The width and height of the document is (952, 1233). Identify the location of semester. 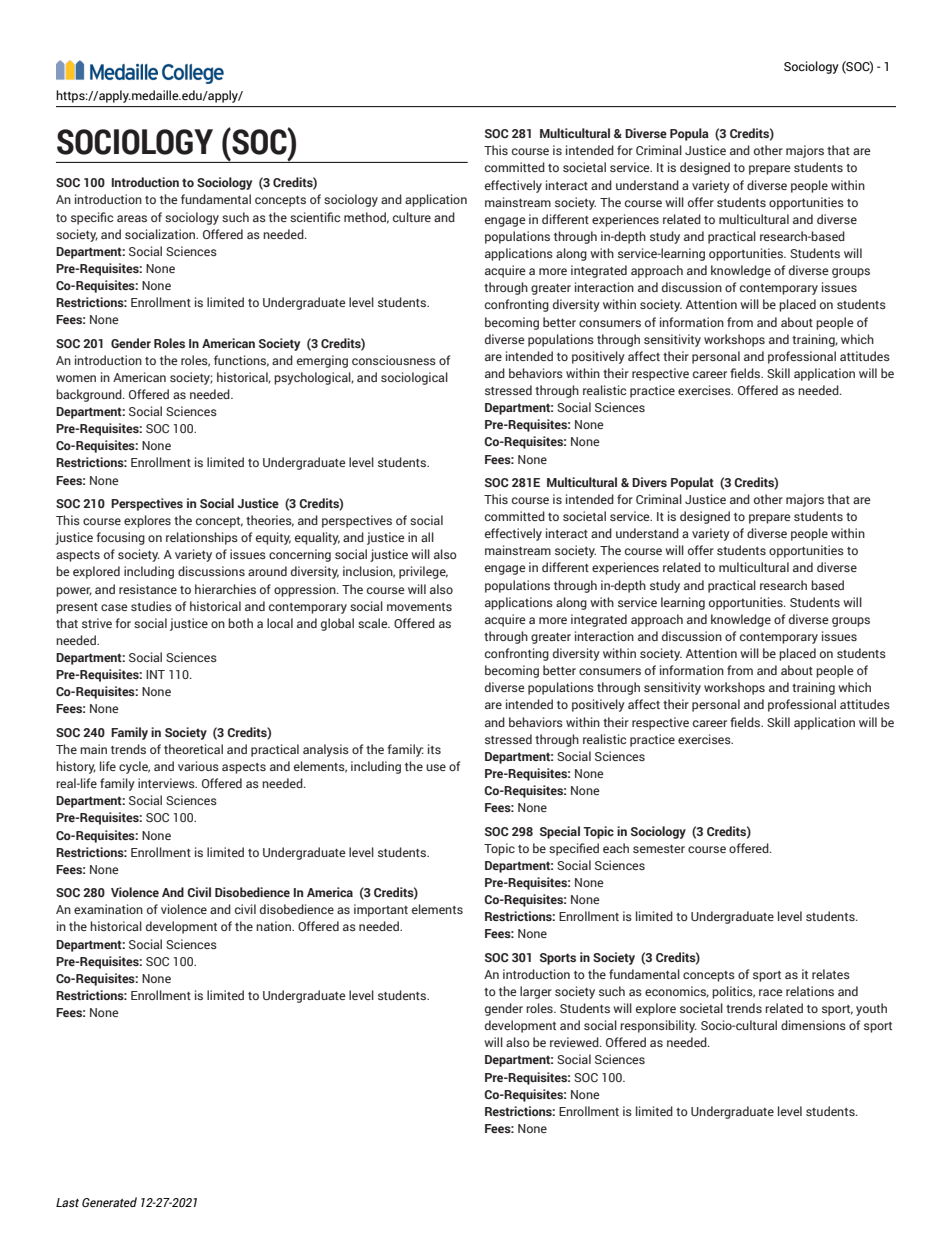
(659, 849).
